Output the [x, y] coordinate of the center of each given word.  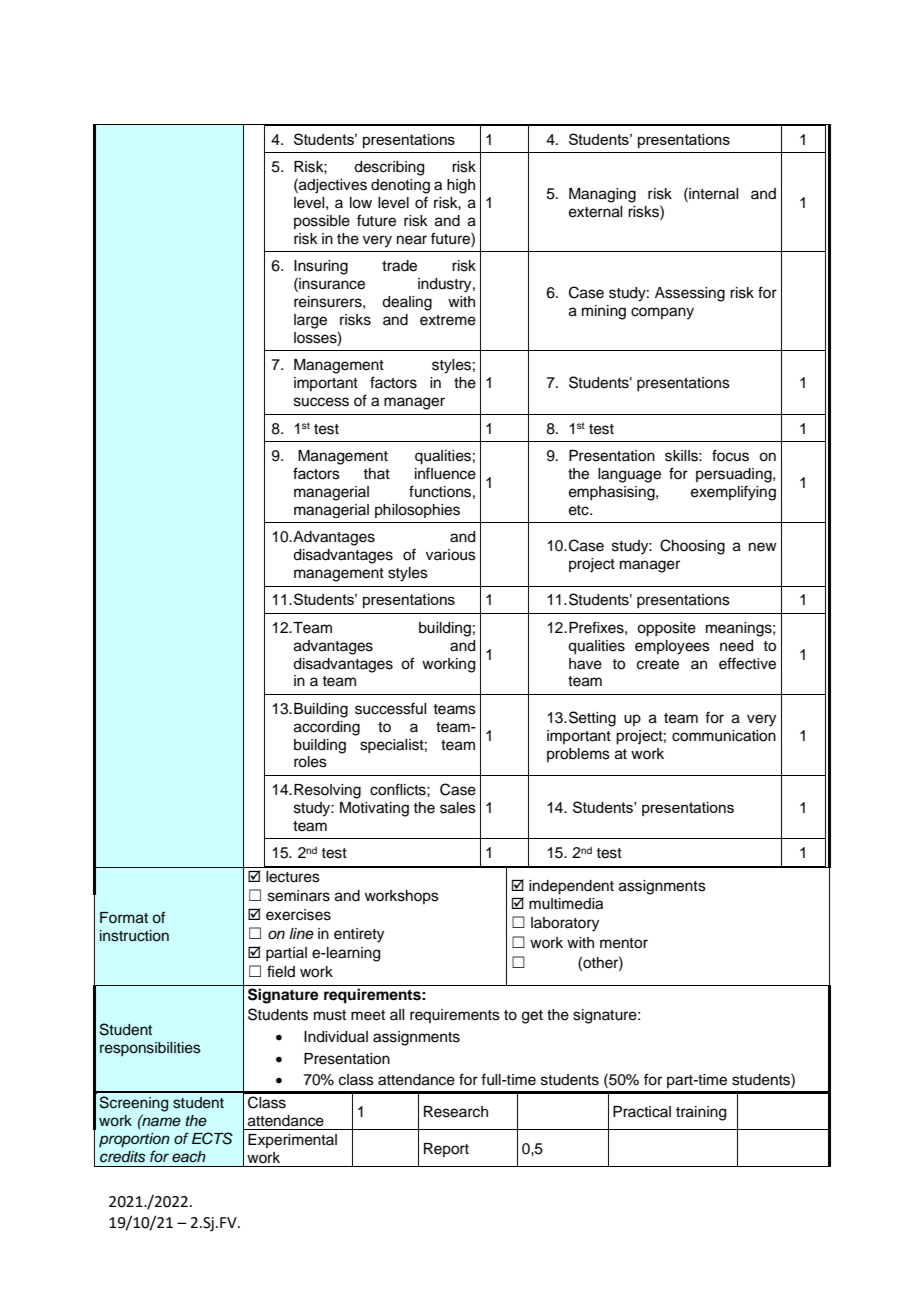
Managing [602, 195]
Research [456, 1112]
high [461, 186]
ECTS [212, 1138]
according [327, 728]
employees [672, 647]
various [451, 555]
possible [322, 222]
